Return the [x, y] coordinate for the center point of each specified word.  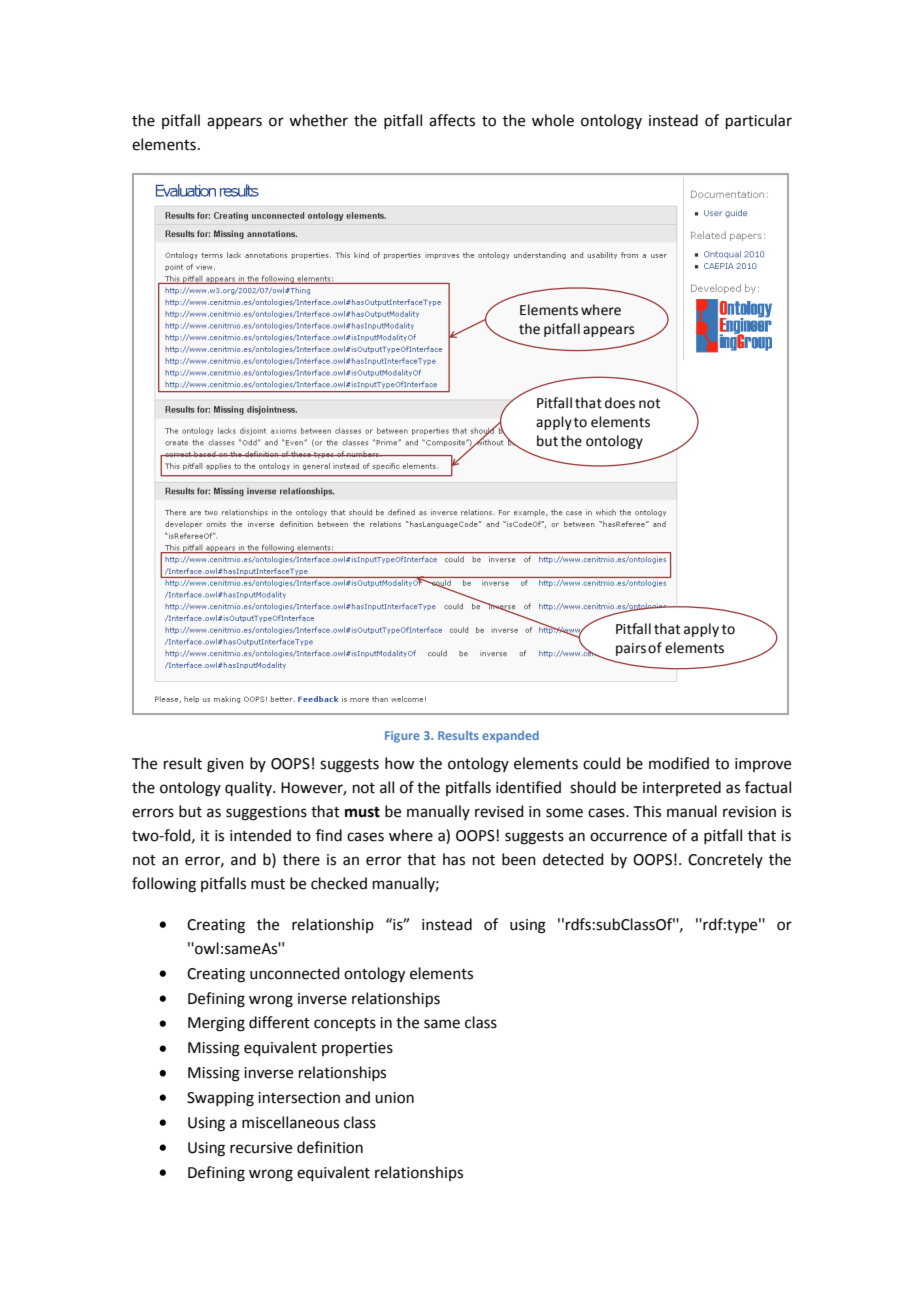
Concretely [725, 860]
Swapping [220, 1099]
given [225, 765]
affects [452, 120]
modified [679, 763]
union [394, 1098]
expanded [510, 737]
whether [318, 120]
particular [759, 121]
